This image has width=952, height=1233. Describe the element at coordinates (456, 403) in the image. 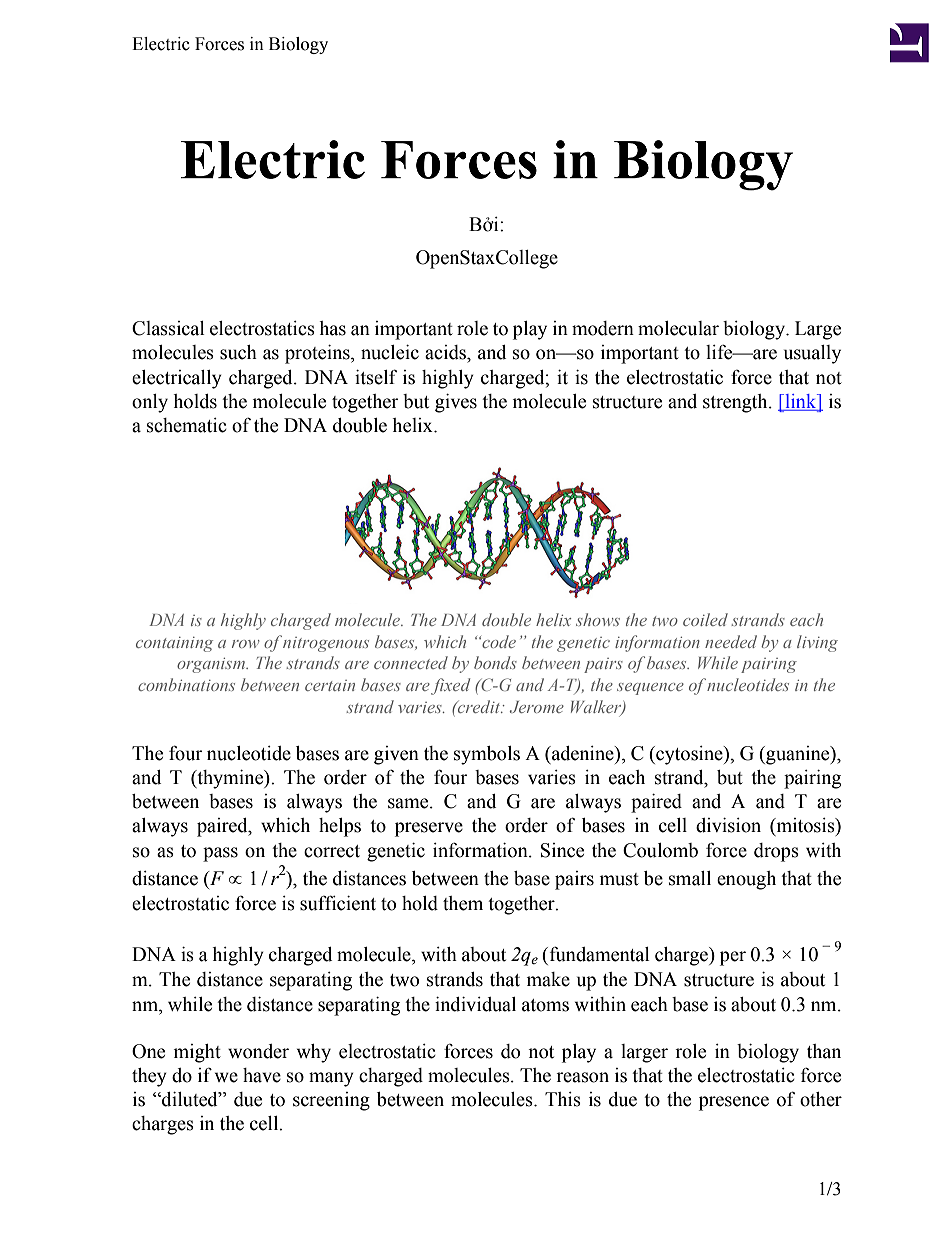

I see `gives` at that location.
